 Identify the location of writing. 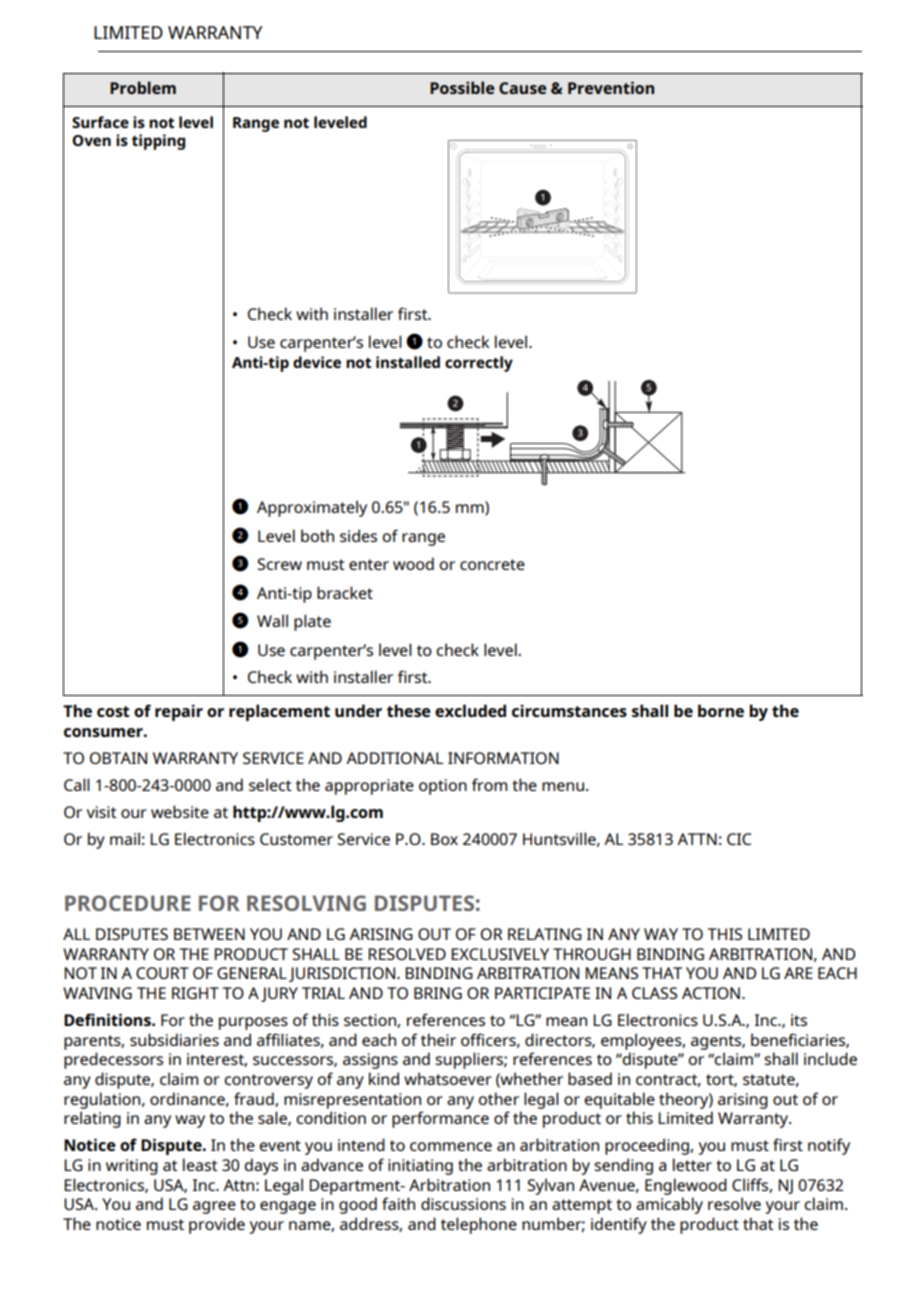
(132, 1167).
